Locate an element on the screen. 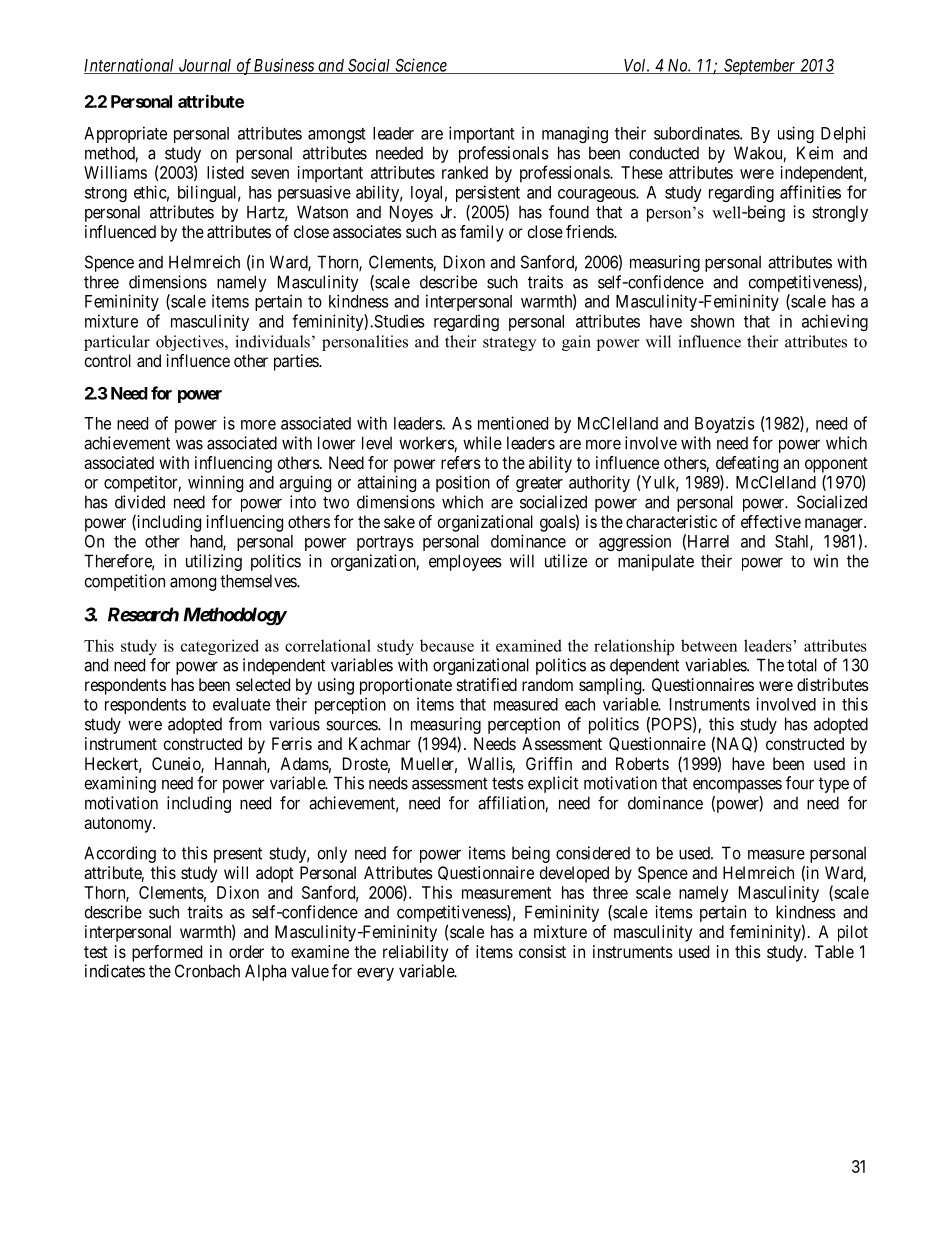  September is located at coordinates (760, 67).
